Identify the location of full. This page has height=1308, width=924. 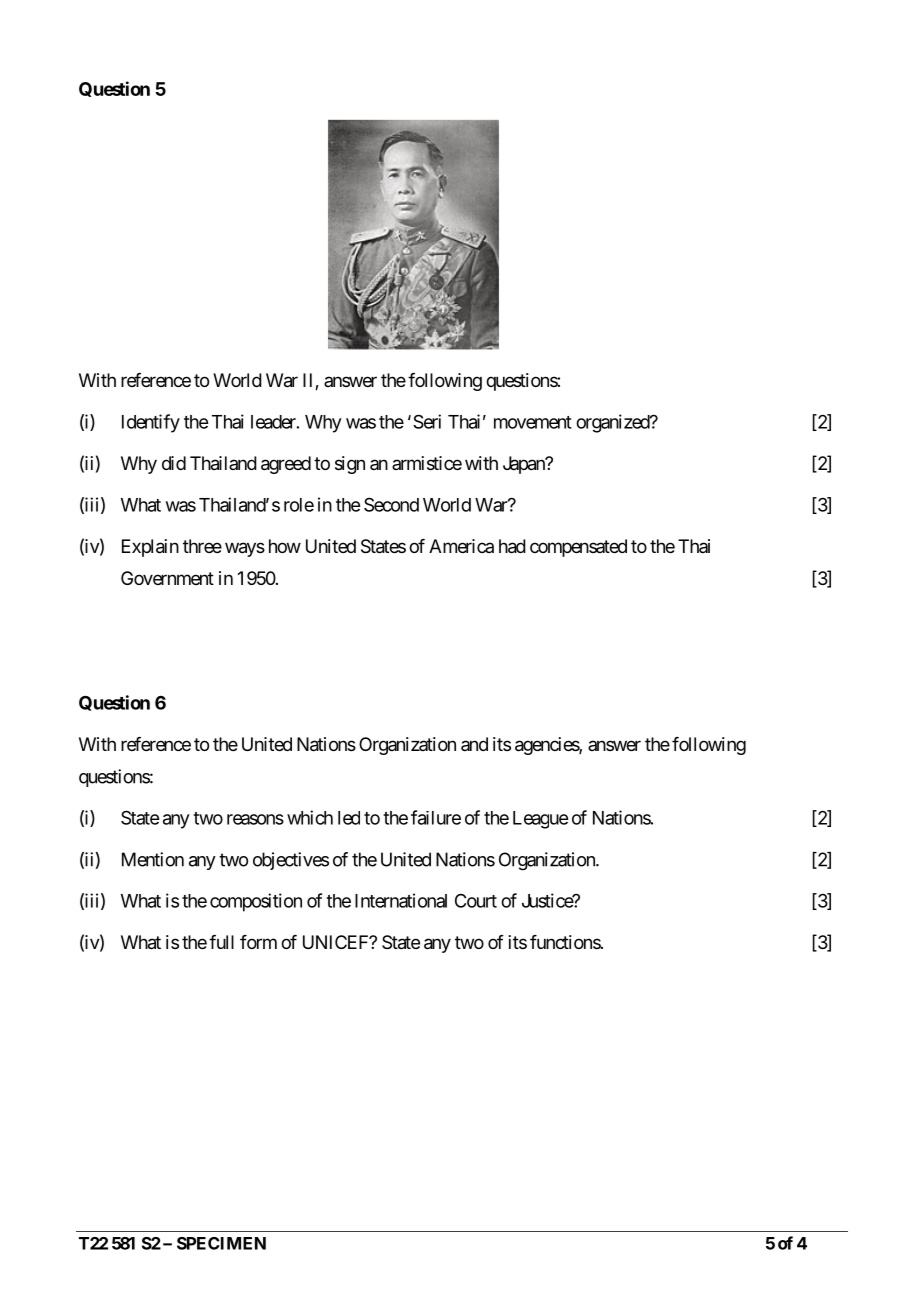
(221, 942).
